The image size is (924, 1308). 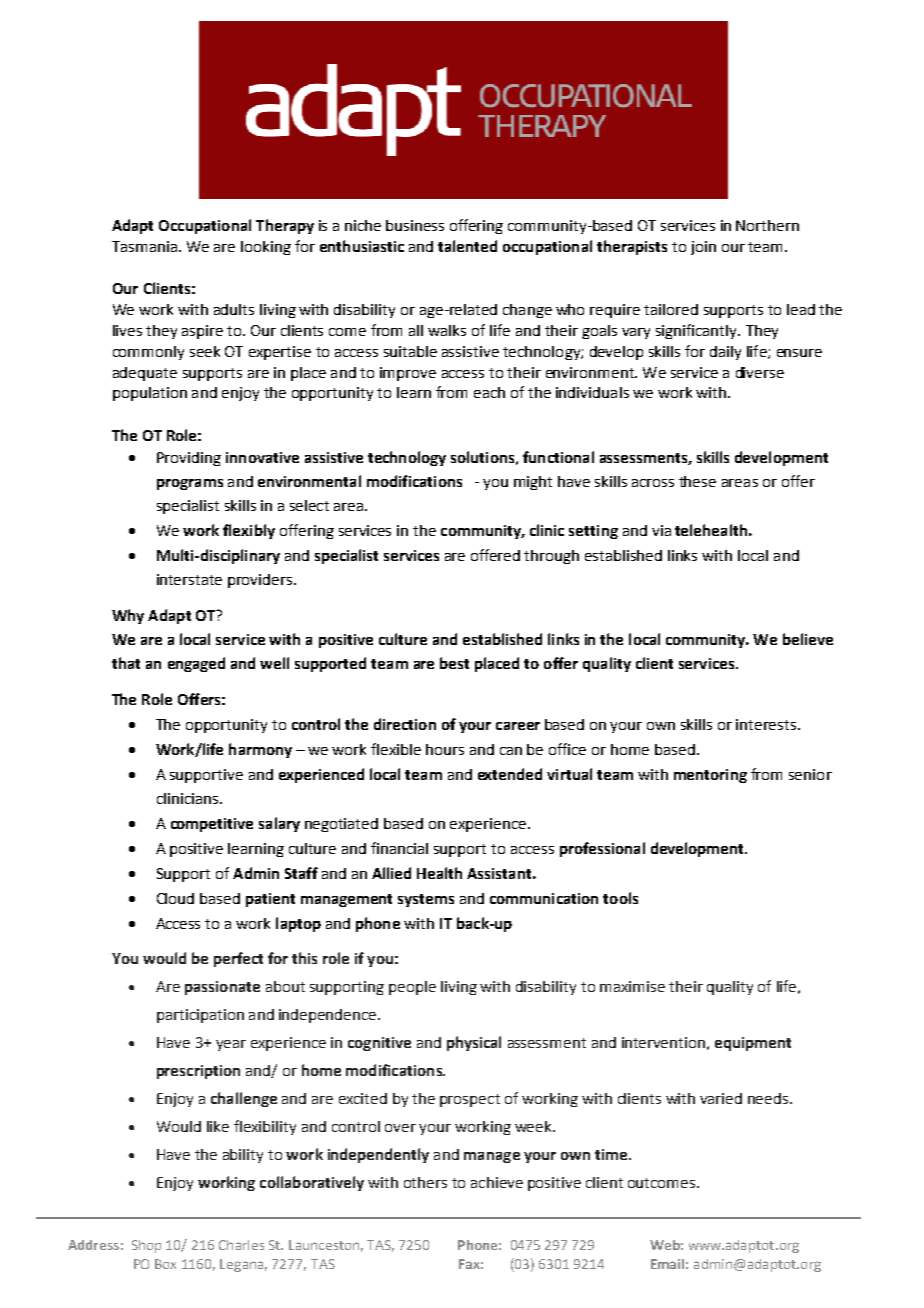 I want to click on harmony, so click(x=260, y=750).
